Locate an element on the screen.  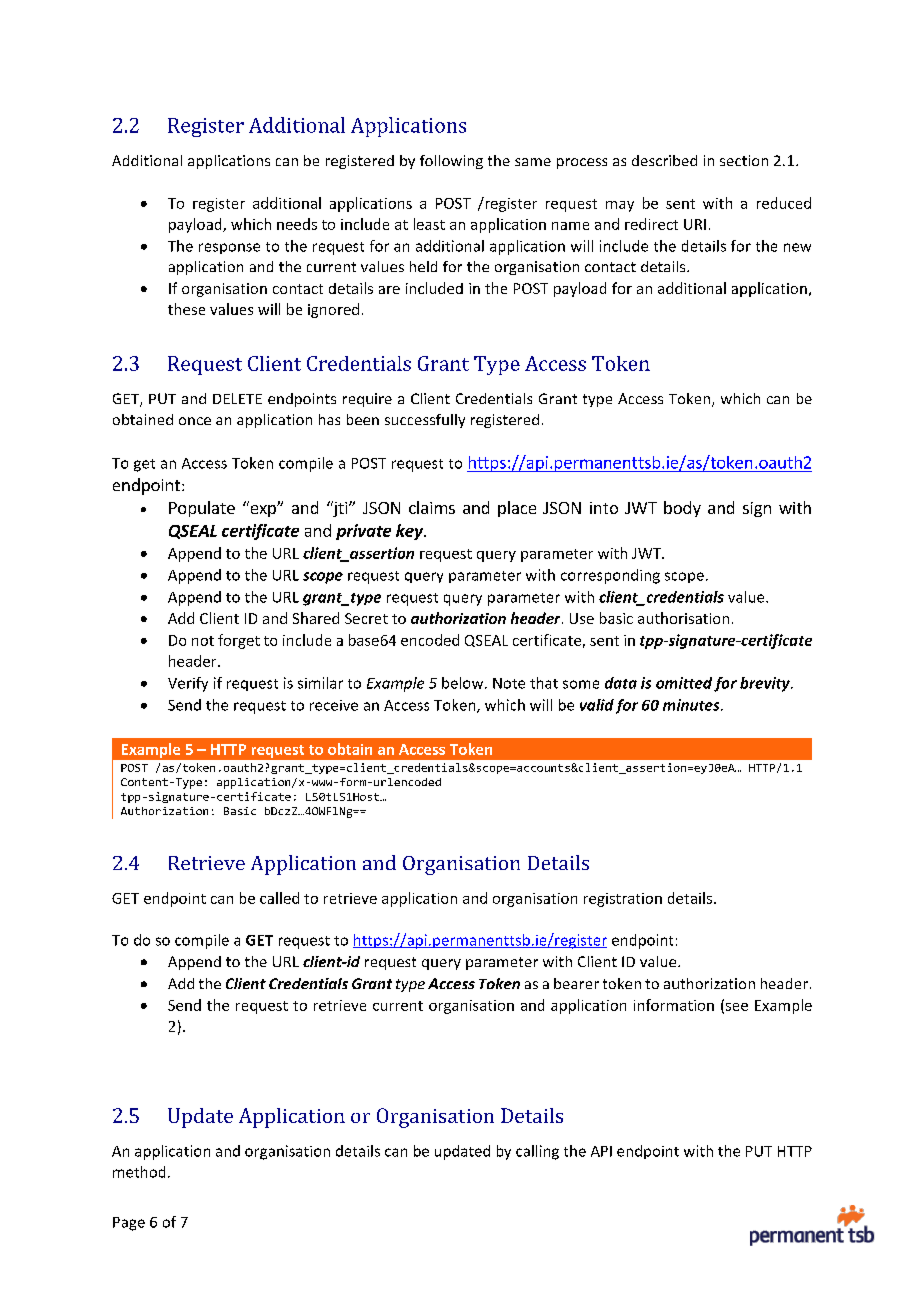
below is located at coordinates (464, 683).
